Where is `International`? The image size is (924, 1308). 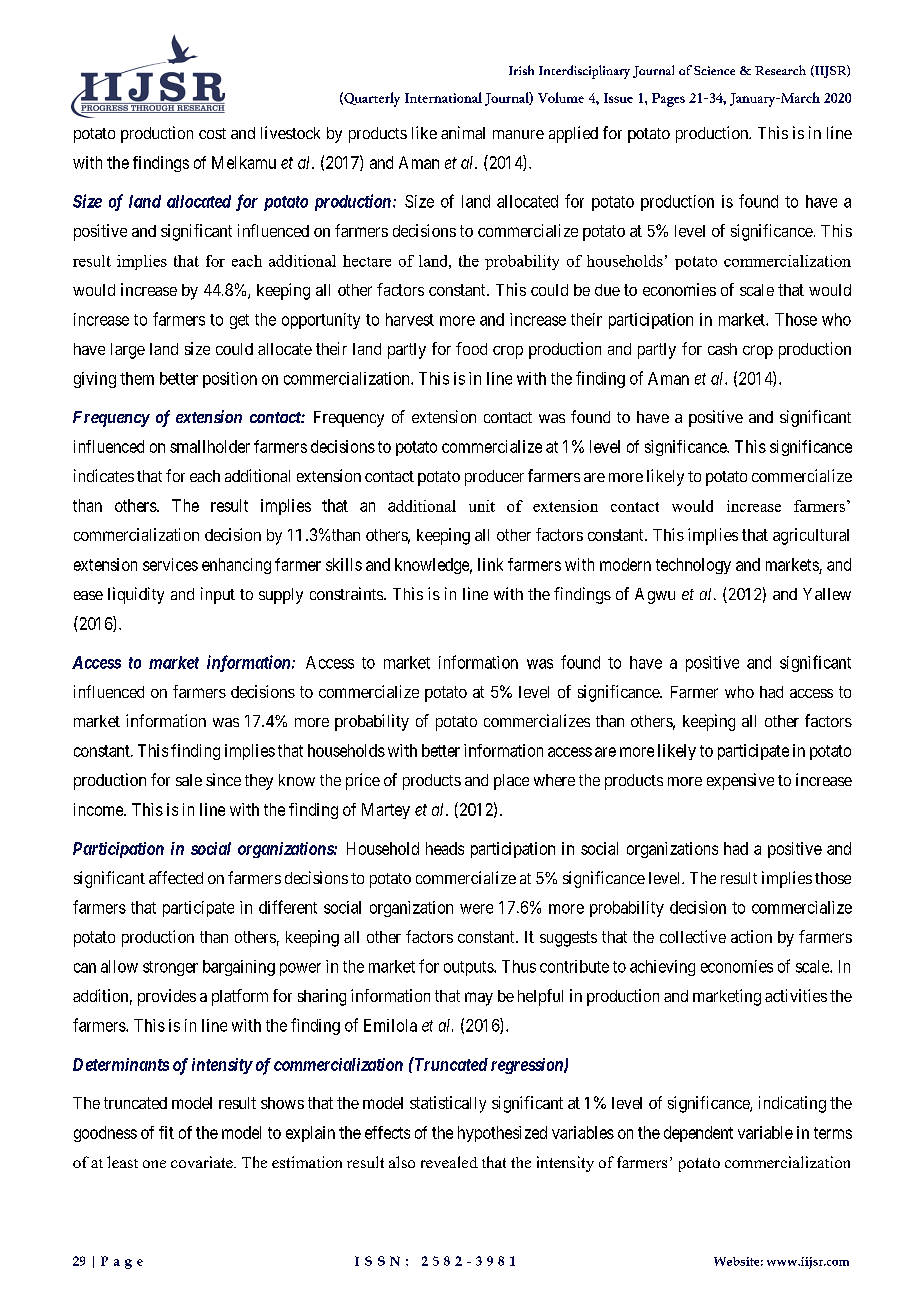 International is located at coordinates (443, 97).
